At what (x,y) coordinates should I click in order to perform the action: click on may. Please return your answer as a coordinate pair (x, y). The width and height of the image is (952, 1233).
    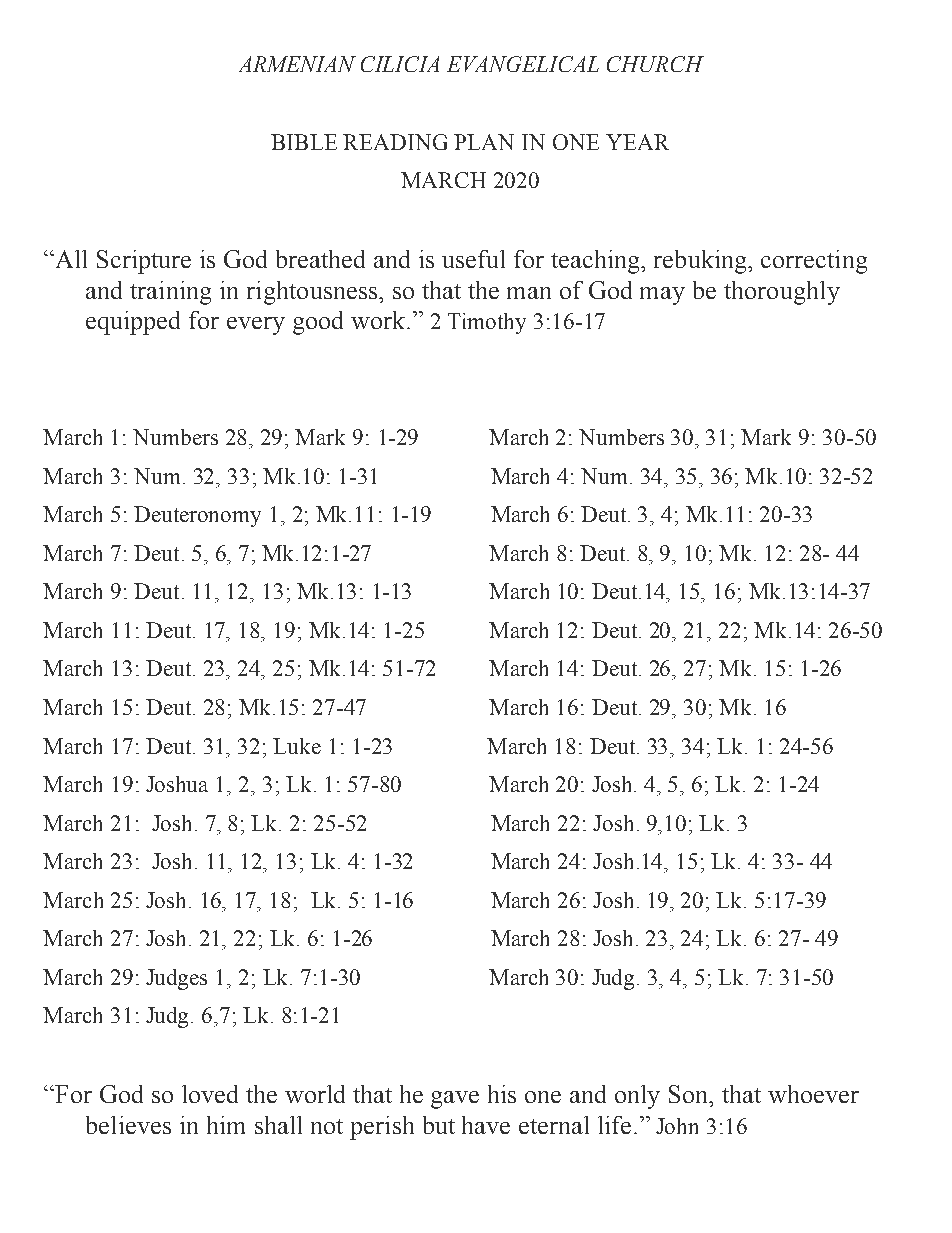
    Looking at the image, I should click on (662, 296).
